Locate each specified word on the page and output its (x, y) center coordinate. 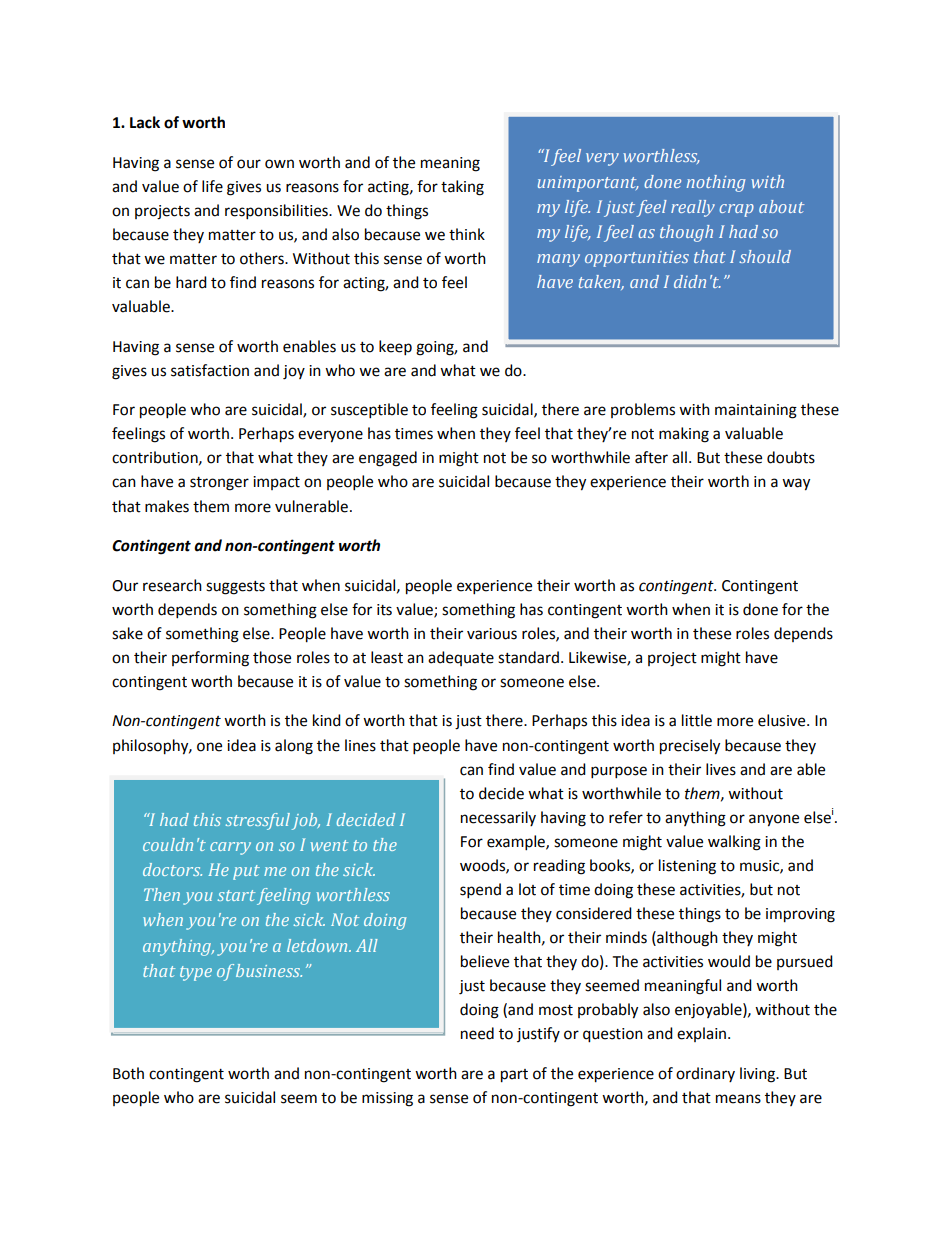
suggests (235, 588)
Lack (145, 122)
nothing (716, 183)
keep (395, 348)
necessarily (498, 818)
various (492, 634)
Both (128, 1073)
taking (462, 188)
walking (734, 843)
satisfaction (210, 370)
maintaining (756, 411)
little (697, 720)
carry (230, 848)
